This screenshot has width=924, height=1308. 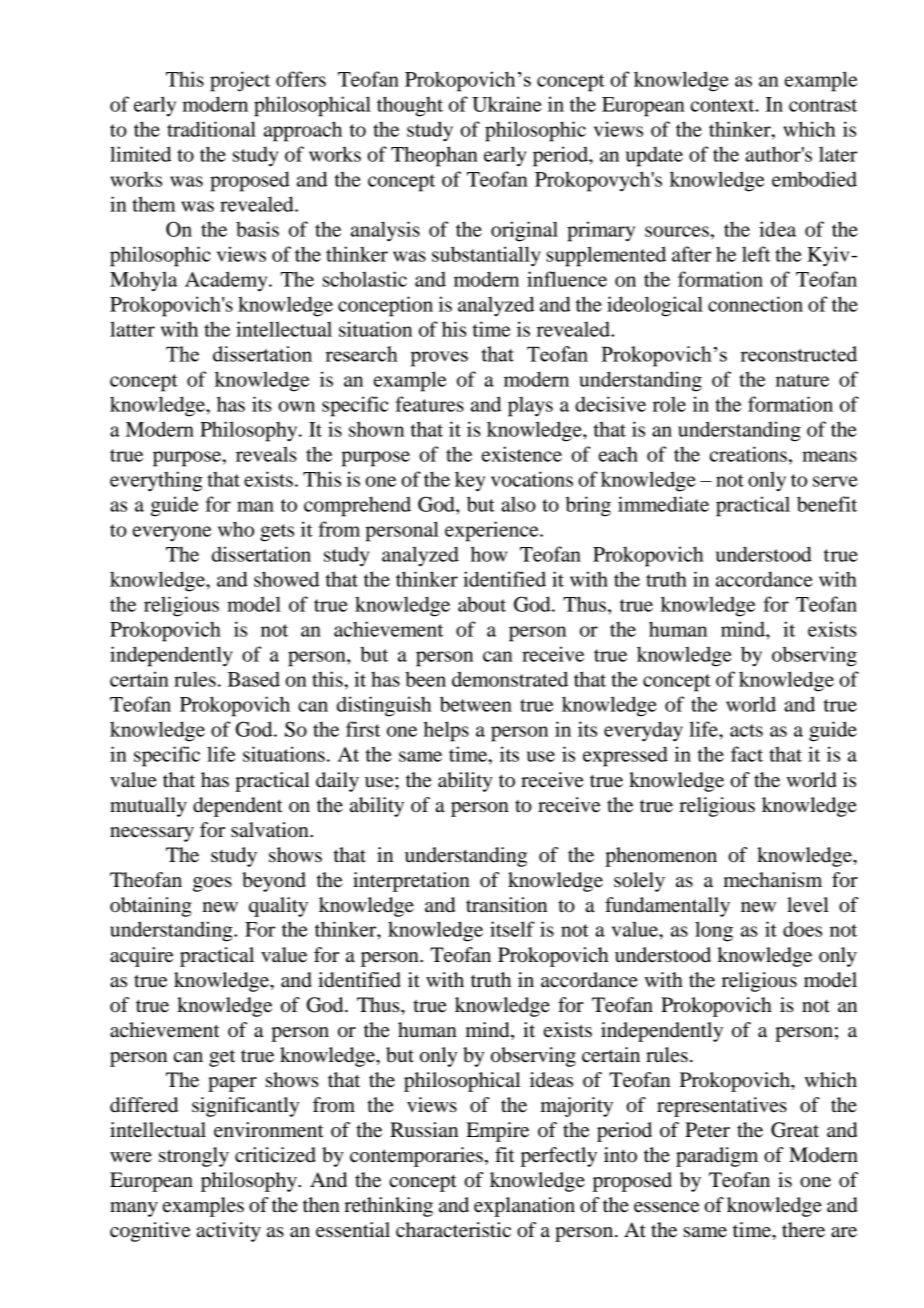 I want to click on activity, so click(x=229, y=1232).
